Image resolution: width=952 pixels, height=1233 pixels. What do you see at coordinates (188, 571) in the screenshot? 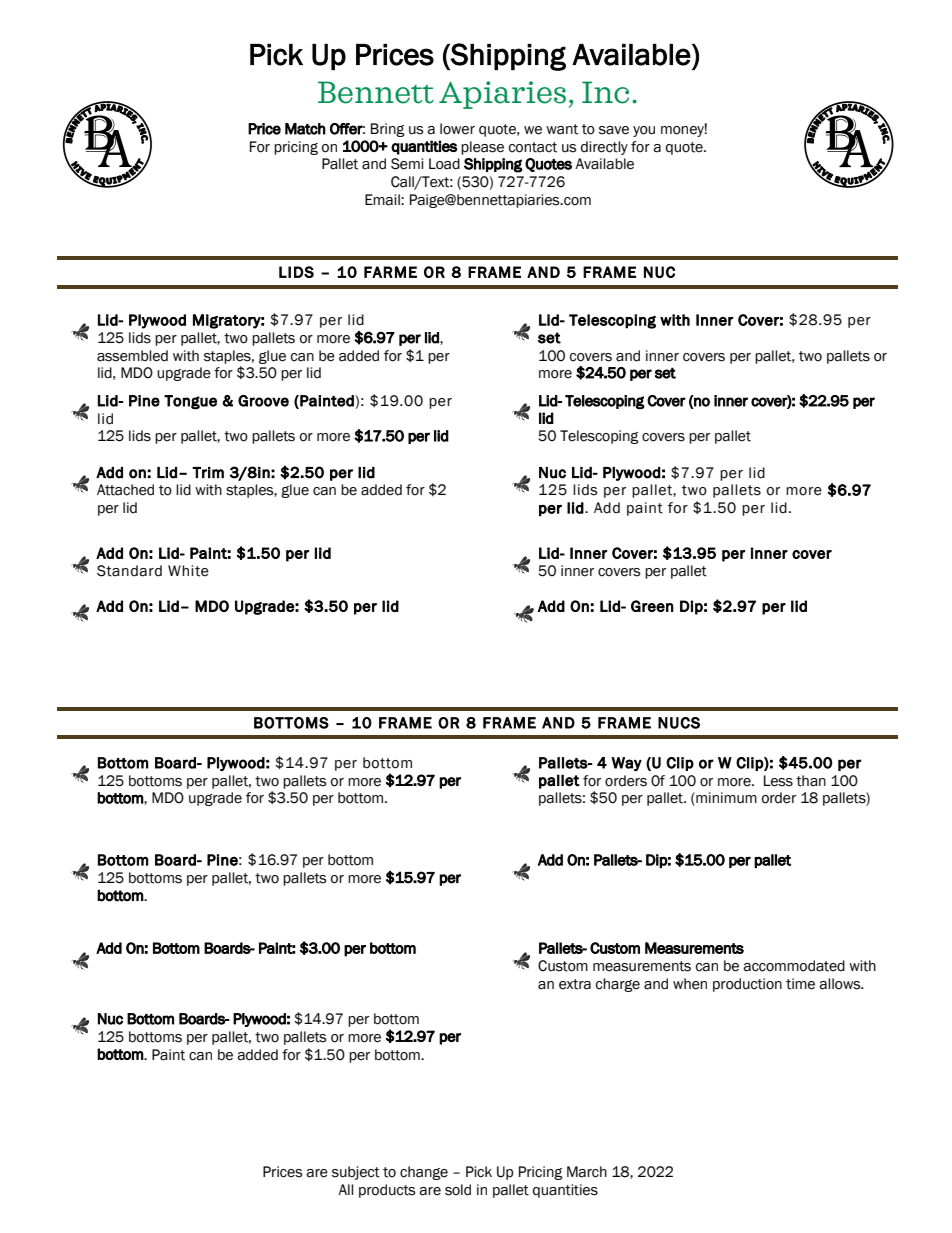
I see `White` at bounding box center [188, 571].
